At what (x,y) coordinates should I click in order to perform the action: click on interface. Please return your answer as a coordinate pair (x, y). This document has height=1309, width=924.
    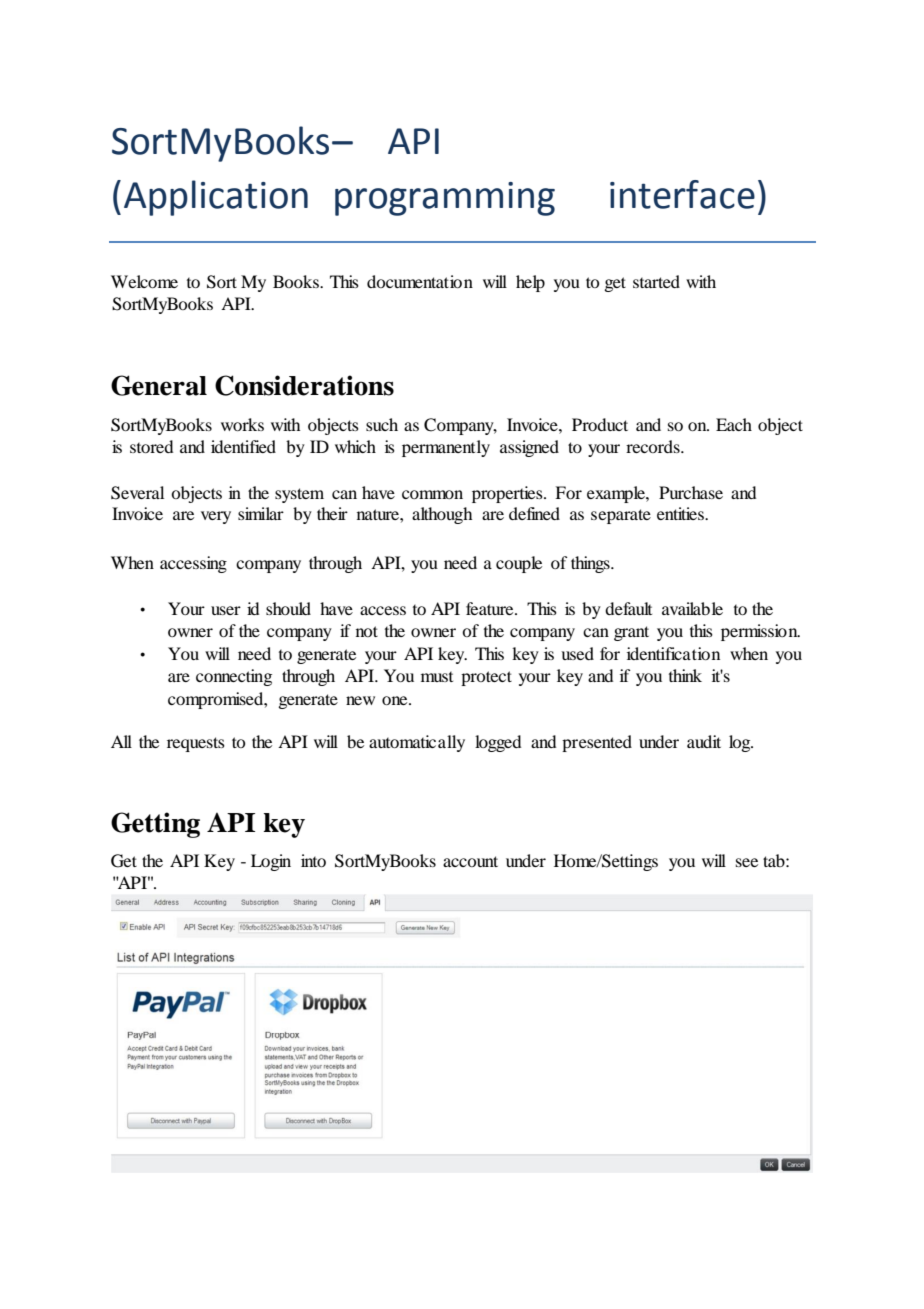
    Looking at the image, I should click on (682, 194).
